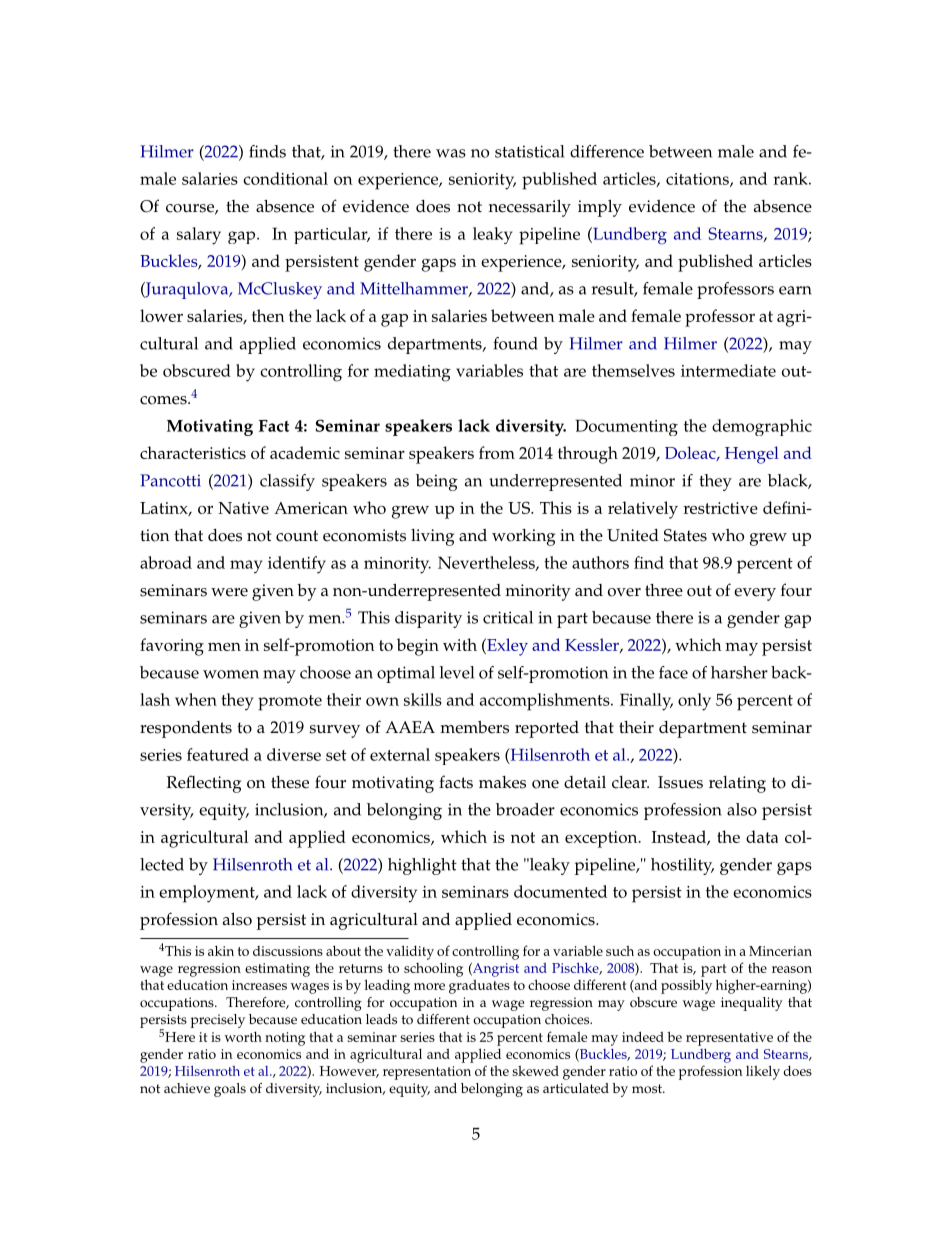 This image has width=952, height=1233. Describe the element at coordinates (607, 151) in the image. I see `difference` at that location.
